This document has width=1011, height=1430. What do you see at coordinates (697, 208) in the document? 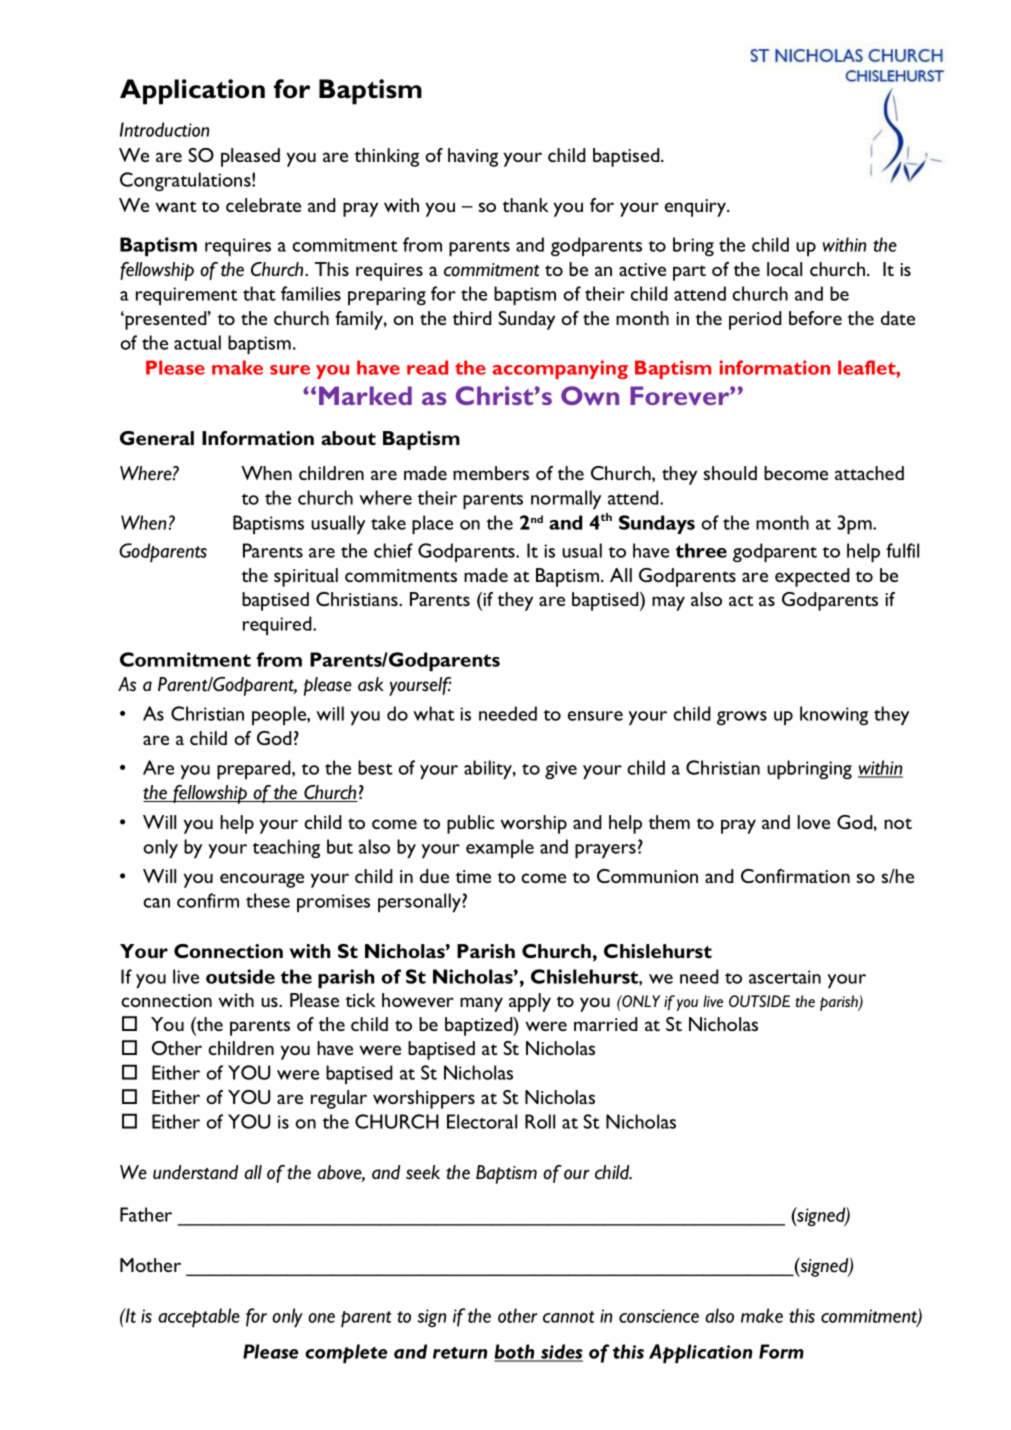
I see `enquiry` at bounding box center [697, 208].
